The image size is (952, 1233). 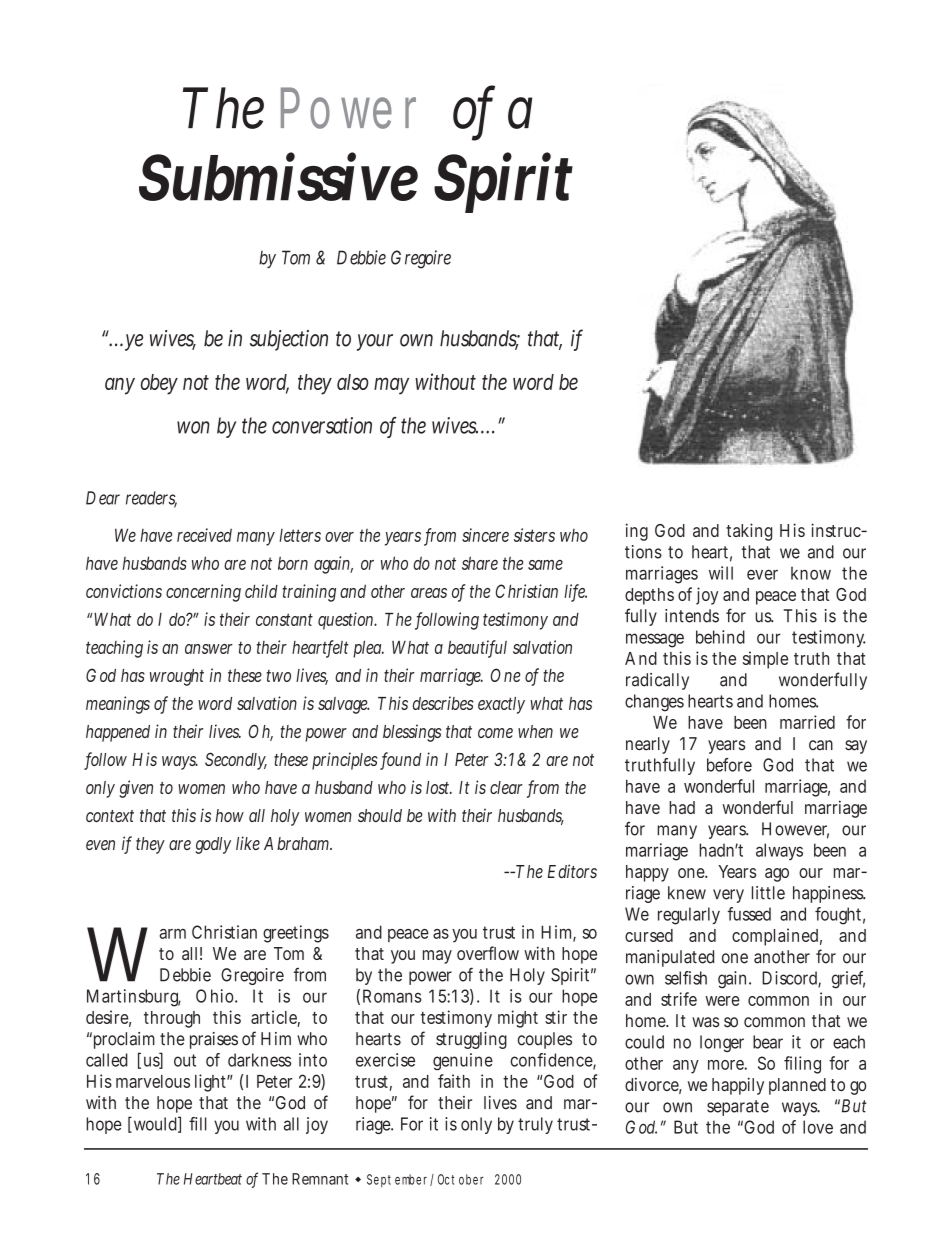 What do you see at coordinates (535, 1125) in the page?
I see `truly` at bounding box center [535, 1125].
